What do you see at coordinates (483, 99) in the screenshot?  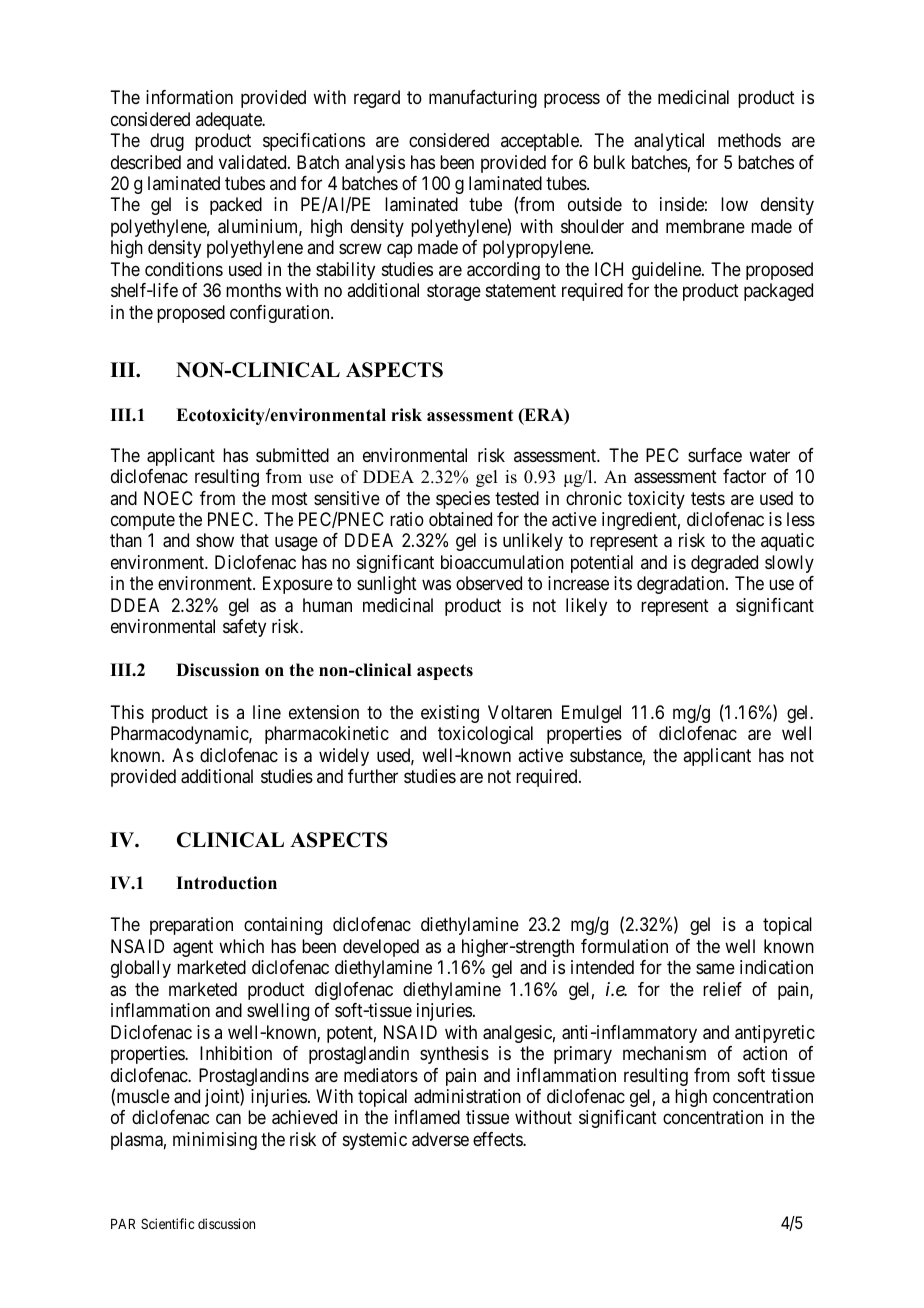 I see `manufacturing` at bounding box center [483, 99].
